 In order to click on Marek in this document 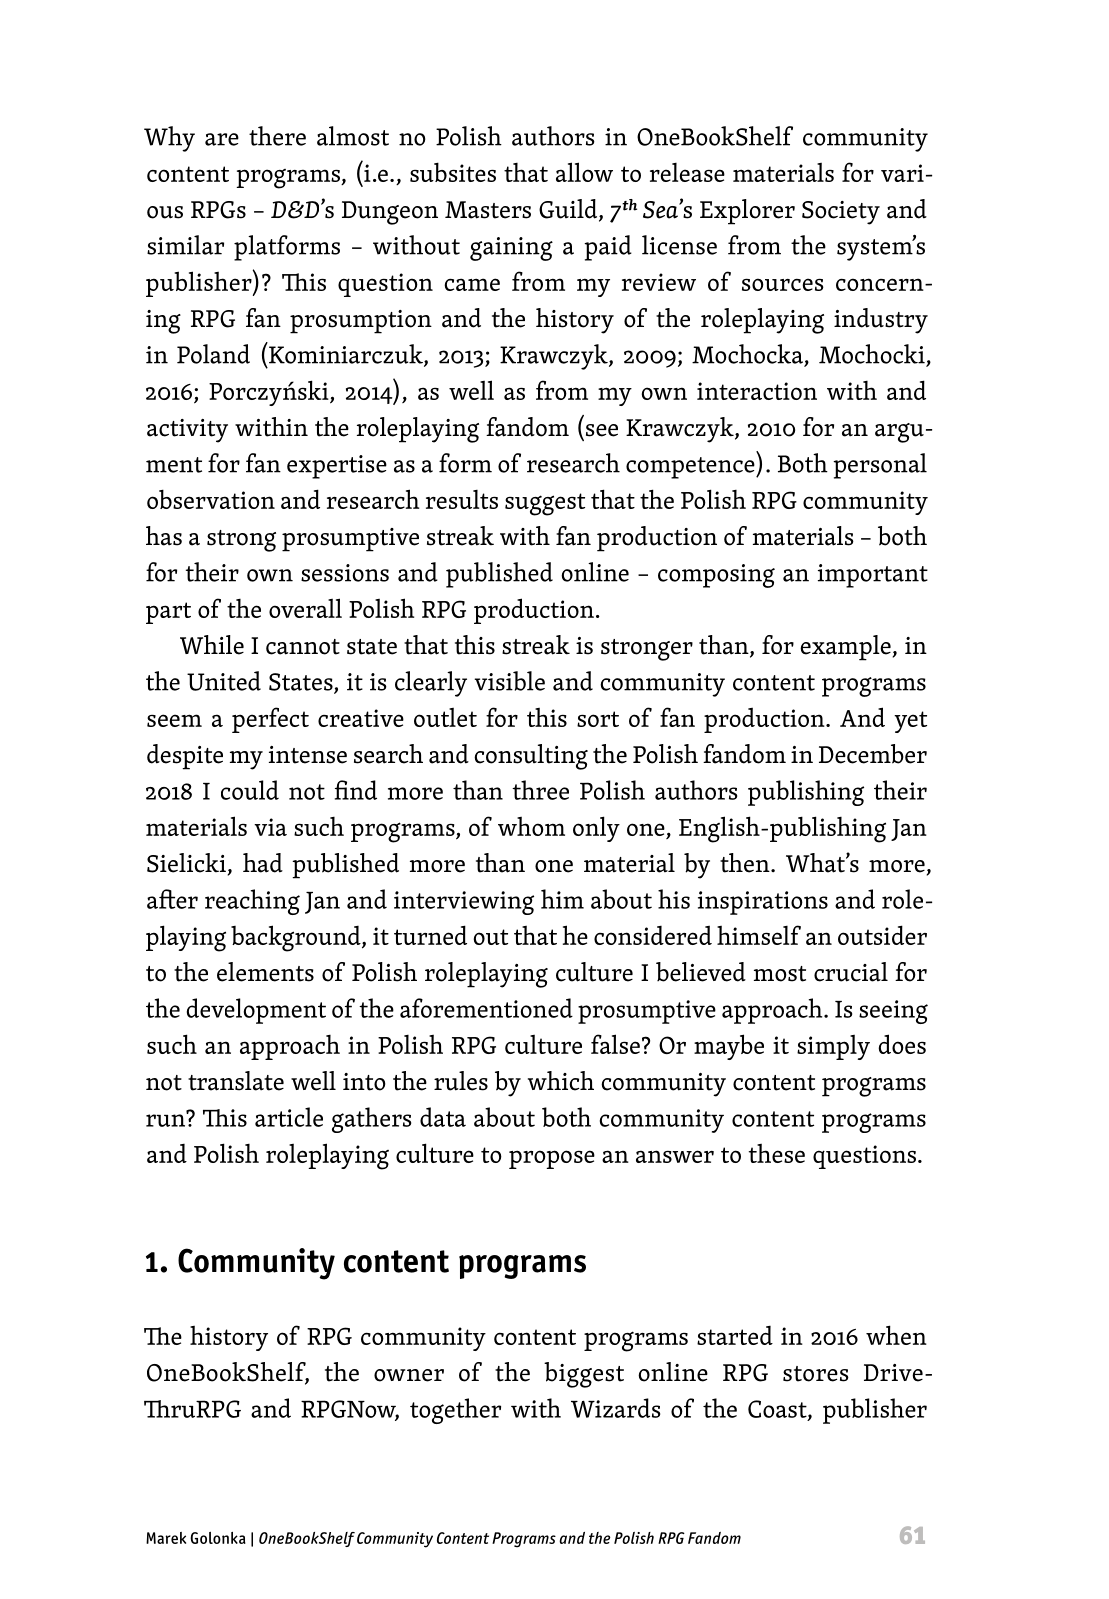, I will do `click(166, 1538)`.
